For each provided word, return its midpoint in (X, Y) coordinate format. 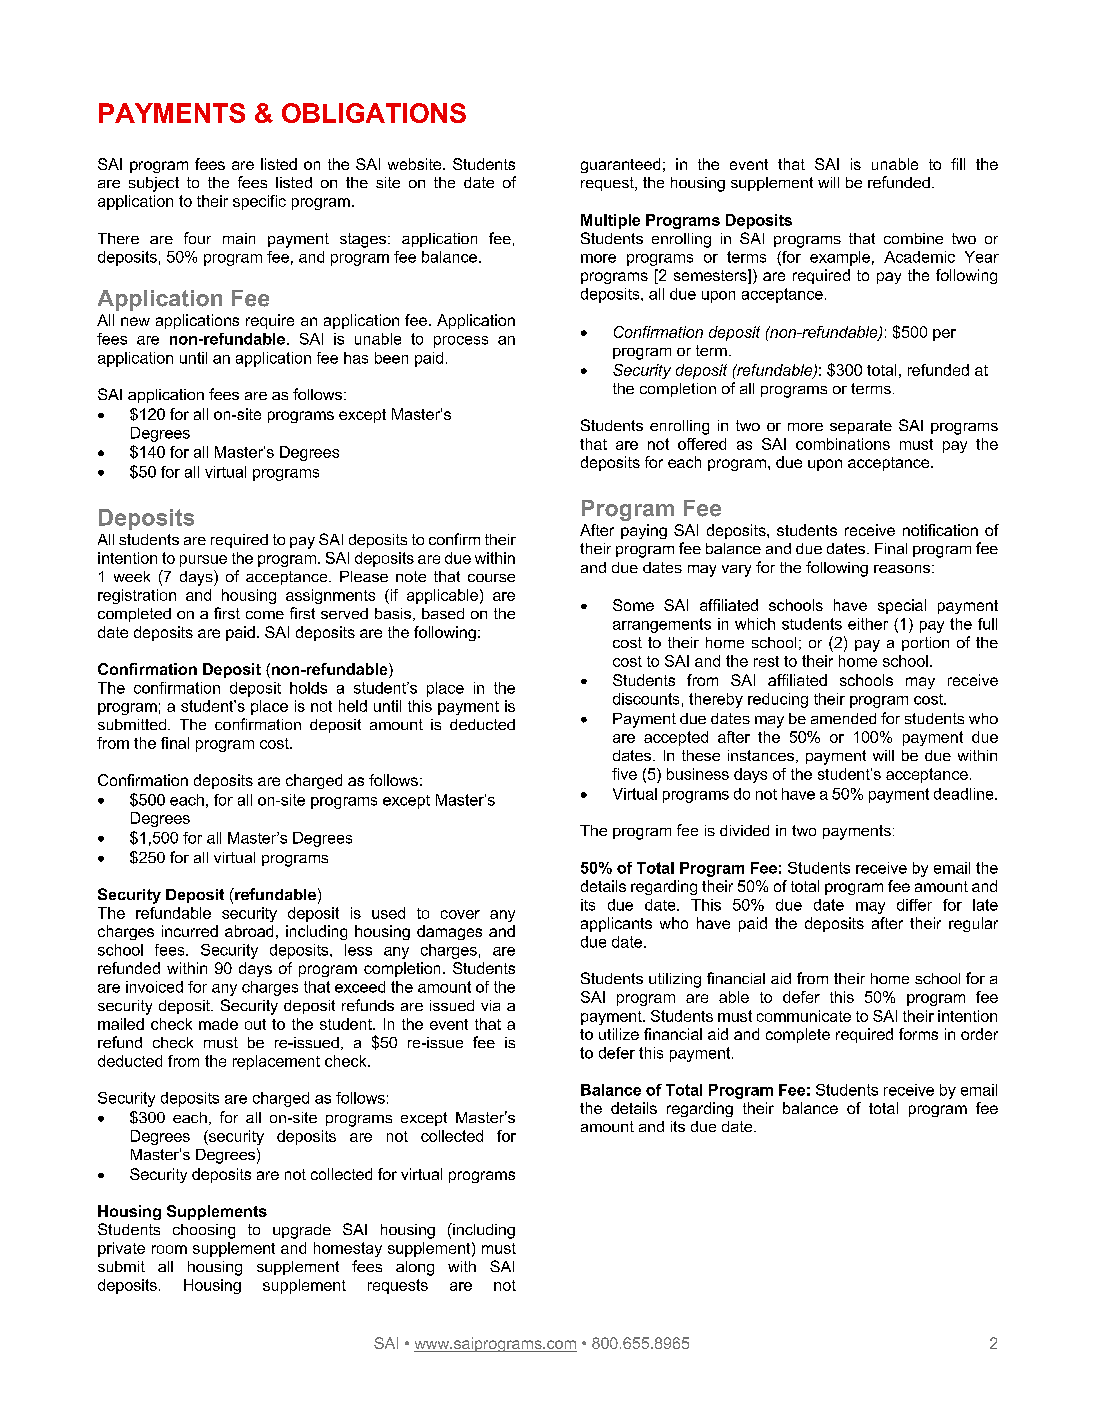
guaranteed (620, 165)
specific (259, 202)
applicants (616, 924)
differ (914, 905)
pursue (203, 561)
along (415, 1268)
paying (644, 531)
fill (958, 164)
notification (940, 530)
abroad (249, 931)
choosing (204, 1231)
